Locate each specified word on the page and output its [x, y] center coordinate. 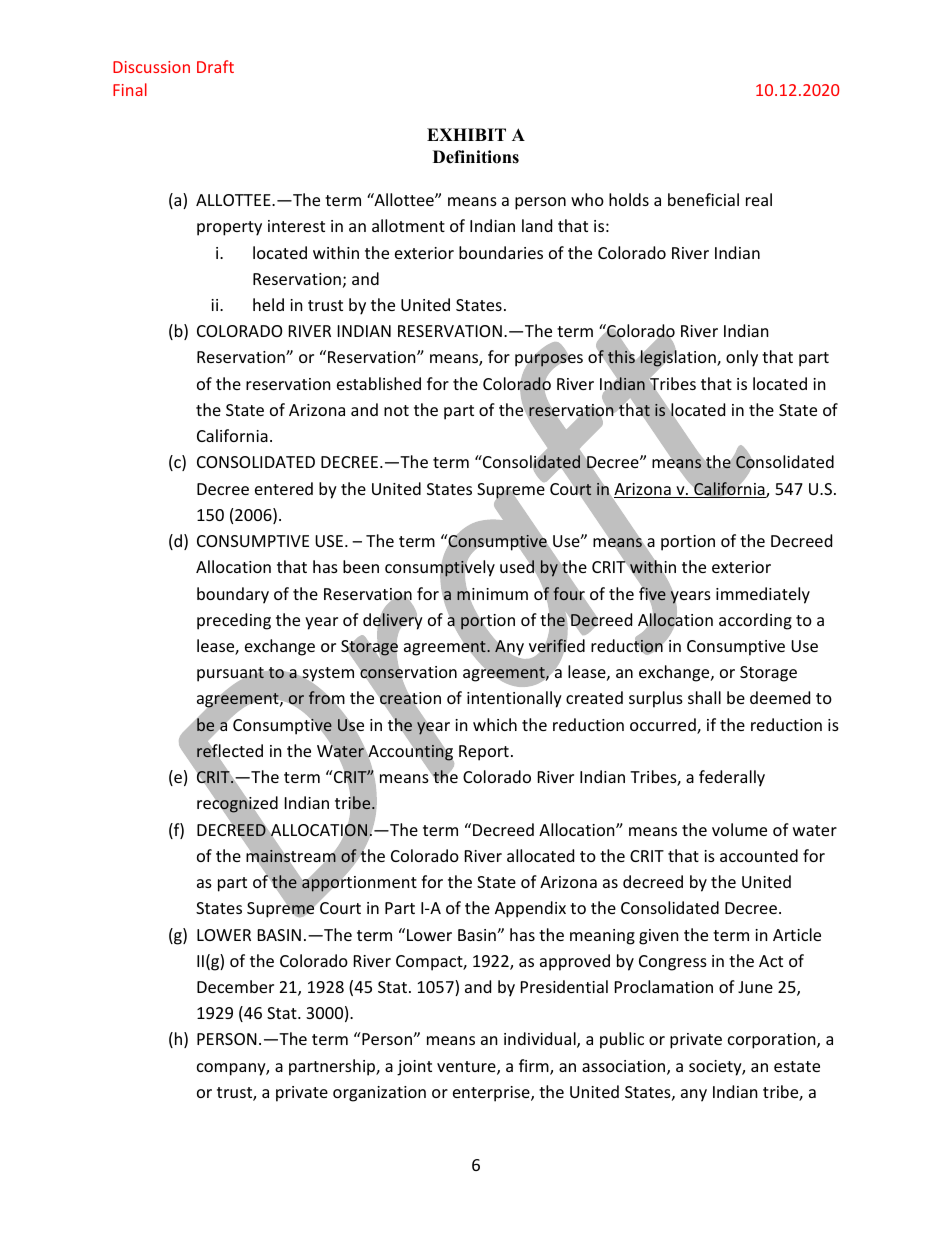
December [235, 986]
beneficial [703, 199]
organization [379, 1094]
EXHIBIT [466, 134]
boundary [233, 595]
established [379, 383]
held [268, 304]
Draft [215, 66]
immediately [763, 595]
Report [484, 753]
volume [739, 829]
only [742, 358]
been [361, 566]
